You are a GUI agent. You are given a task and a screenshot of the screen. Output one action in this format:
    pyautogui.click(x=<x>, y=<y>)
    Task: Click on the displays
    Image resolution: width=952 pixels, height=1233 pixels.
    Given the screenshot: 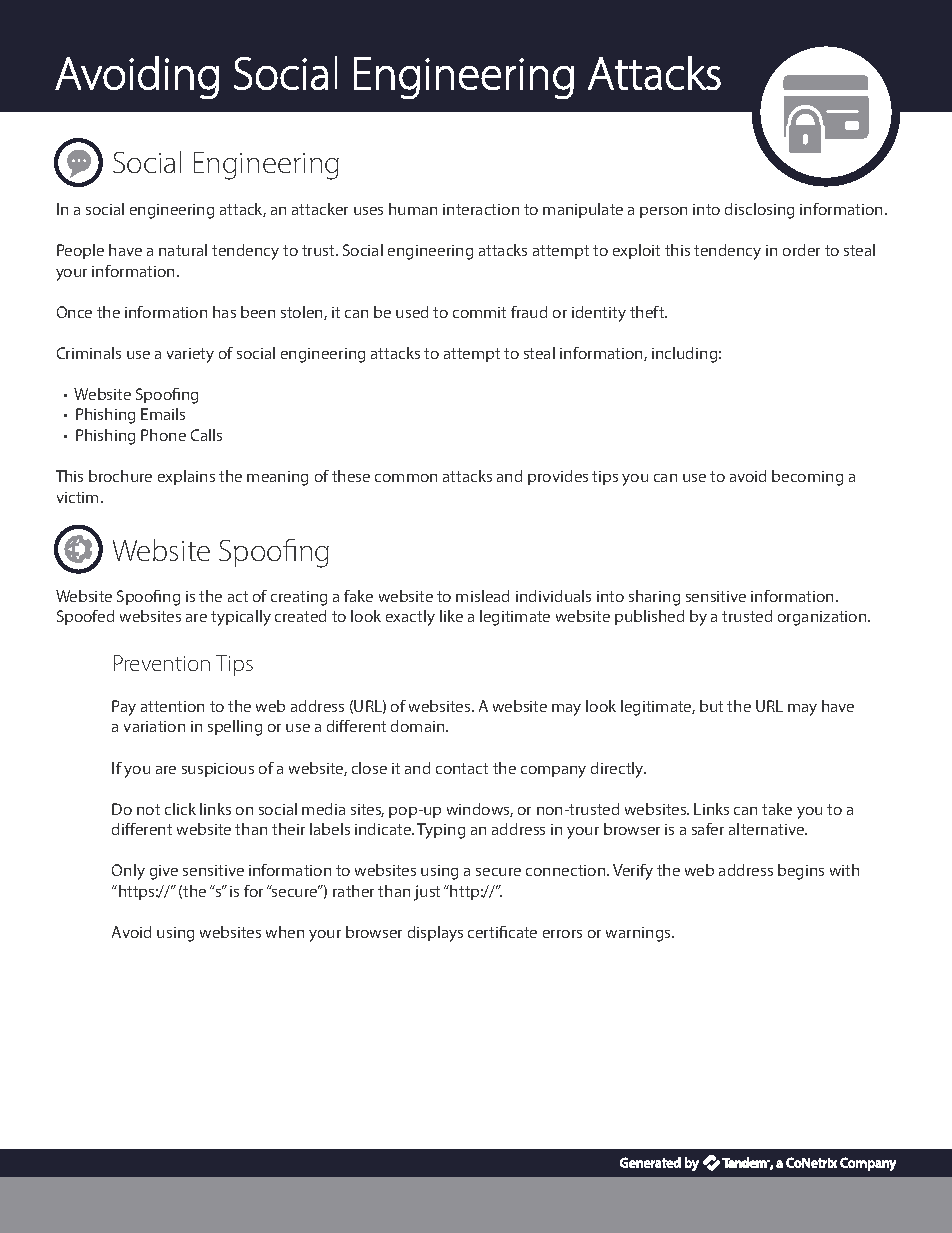 What is the action you would take?
    pyautogui.click(x=435, y=934)
